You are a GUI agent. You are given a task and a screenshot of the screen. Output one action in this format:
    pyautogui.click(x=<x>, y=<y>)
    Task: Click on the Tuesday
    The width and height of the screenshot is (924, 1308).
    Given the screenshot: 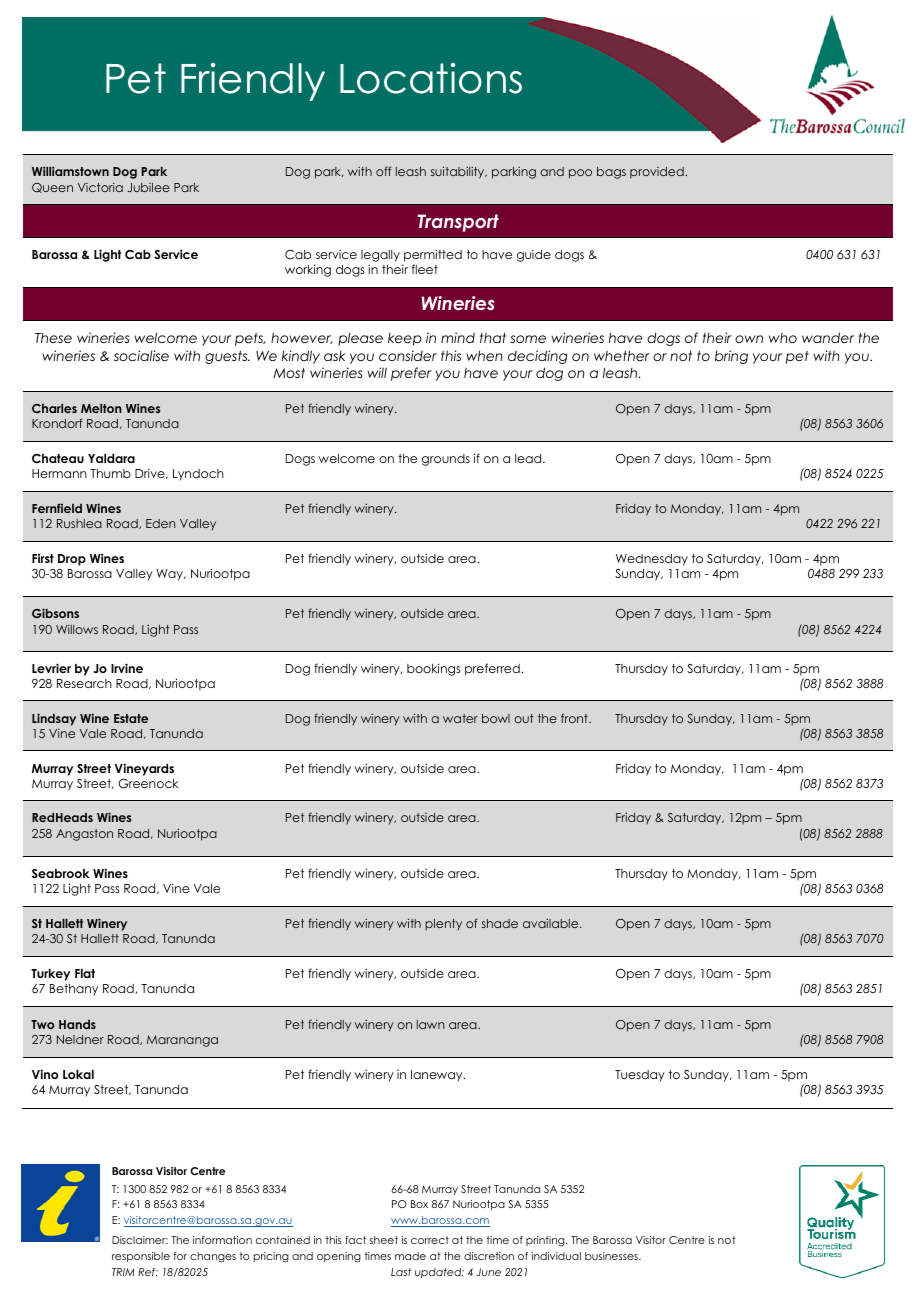 What is the action you would take?
    pyautogui.click(x=640, y=1076)
